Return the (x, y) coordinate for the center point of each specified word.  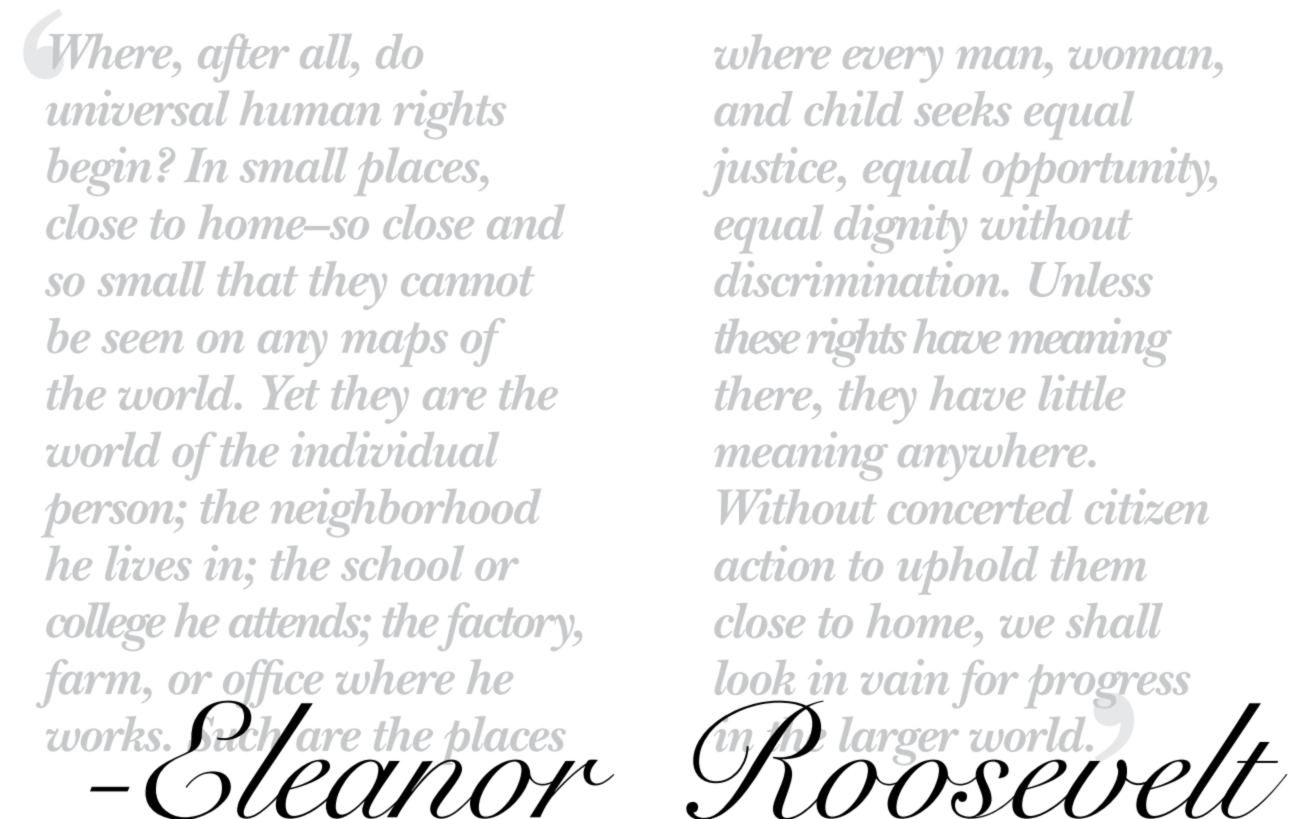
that (258, 278)
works (106, 733)
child (854, 108)
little (1082, 392)
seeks (962, 108)
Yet (290, 393)
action (775, 563)
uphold (967, 570)
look (755, 677)
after (243, 58)
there (765, 393)
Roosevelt (986, 758)
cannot (467, 281)
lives (148, 563)
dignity (900, 228)
